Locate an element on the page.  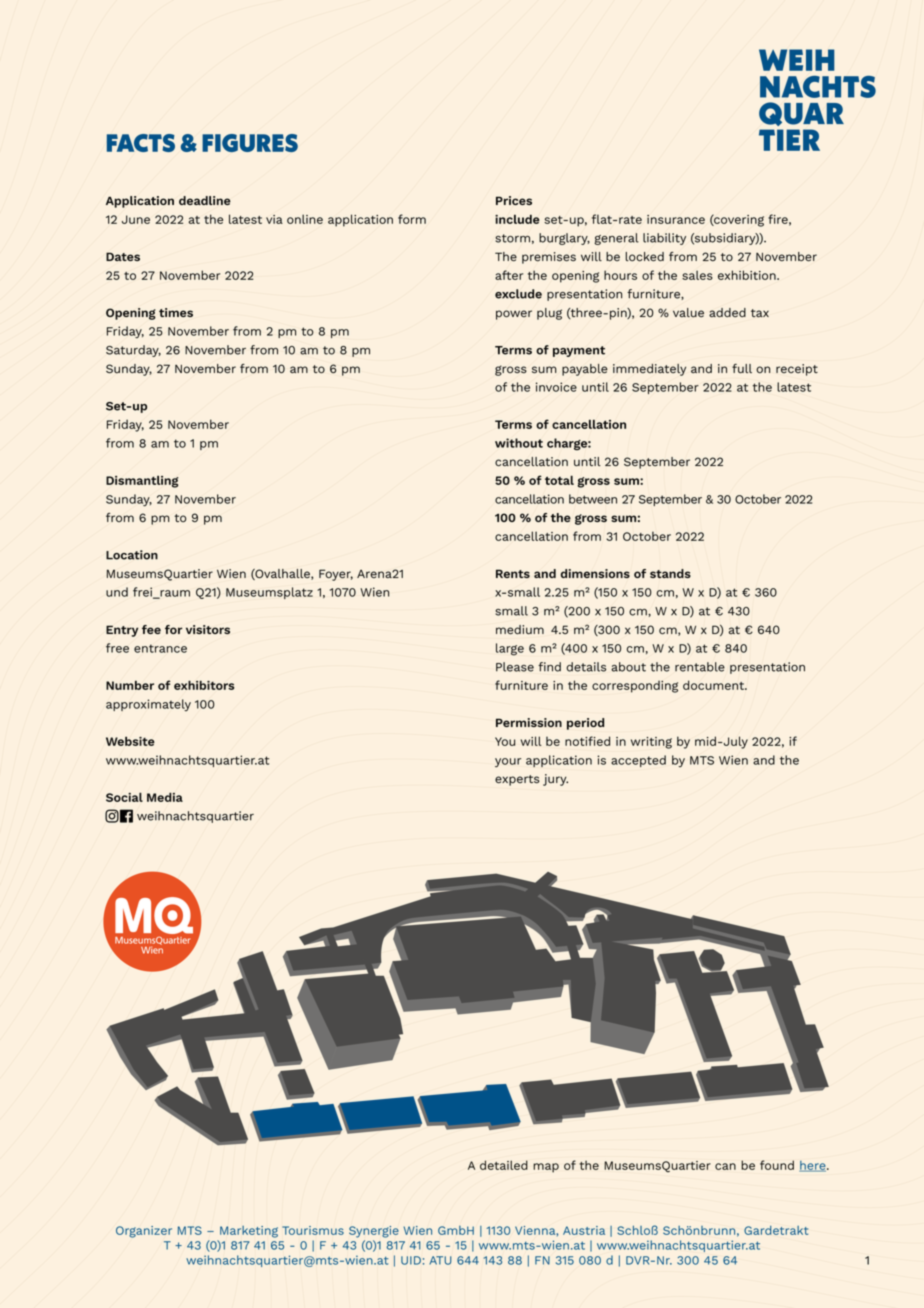
Please is located at coordinates (515, 667).
